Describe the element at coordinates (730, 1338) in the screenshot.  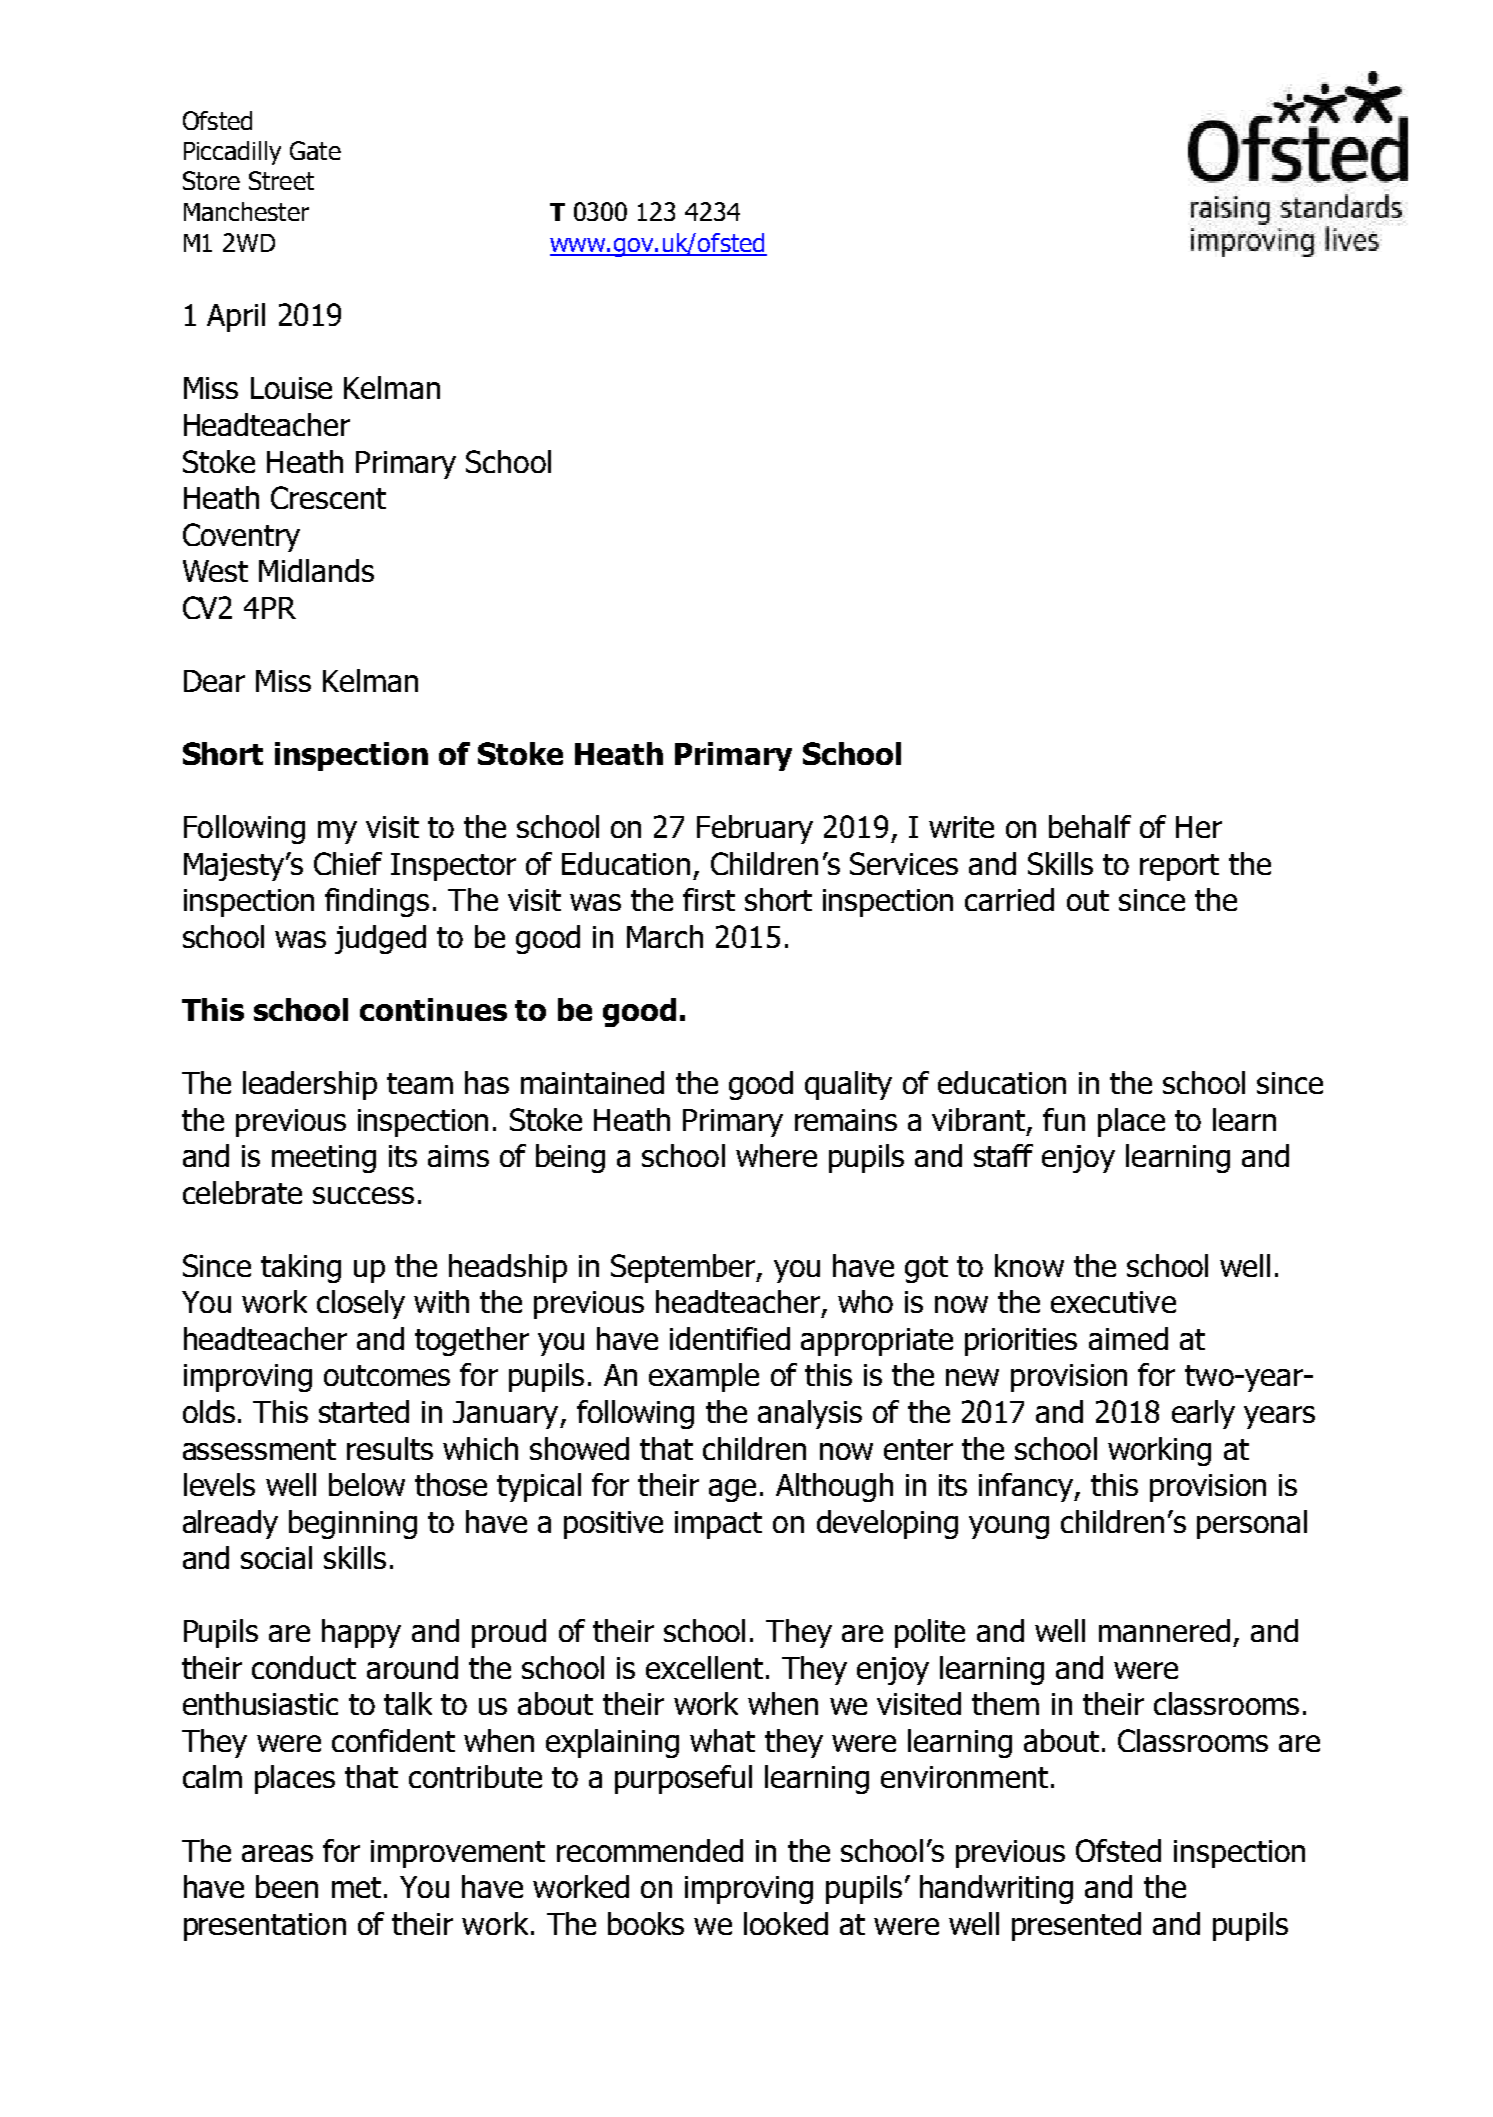
I see `identified` at that location.
